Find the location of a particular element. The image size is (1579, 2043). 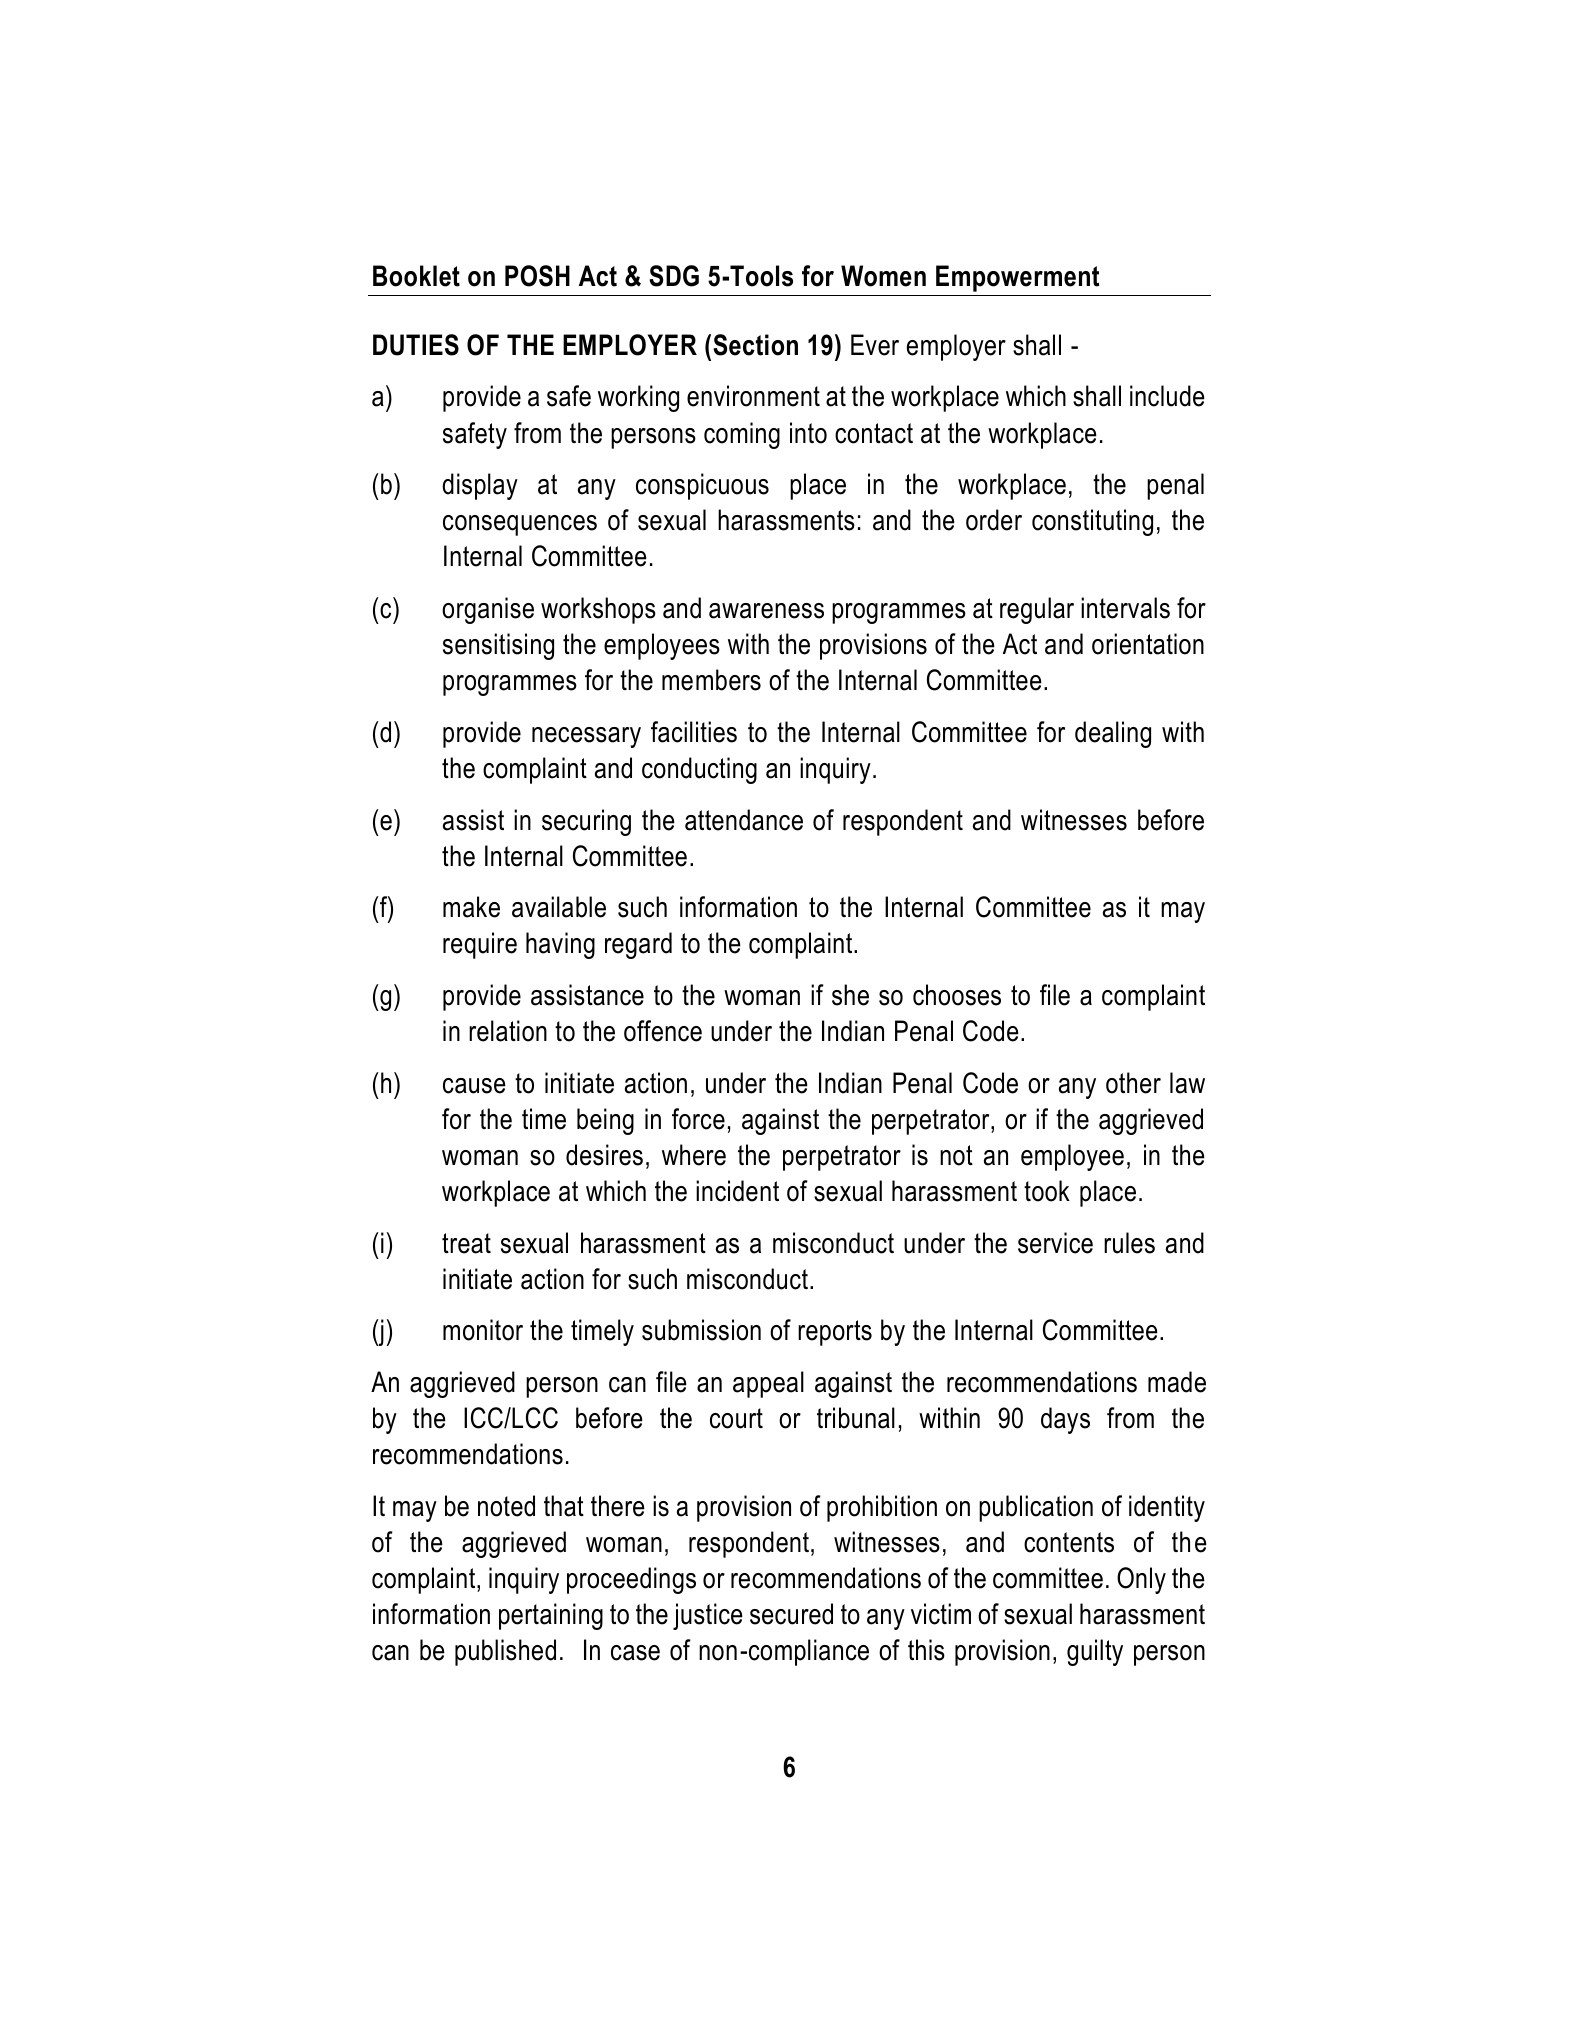

dealing is located at coordinates (1113, 734).
